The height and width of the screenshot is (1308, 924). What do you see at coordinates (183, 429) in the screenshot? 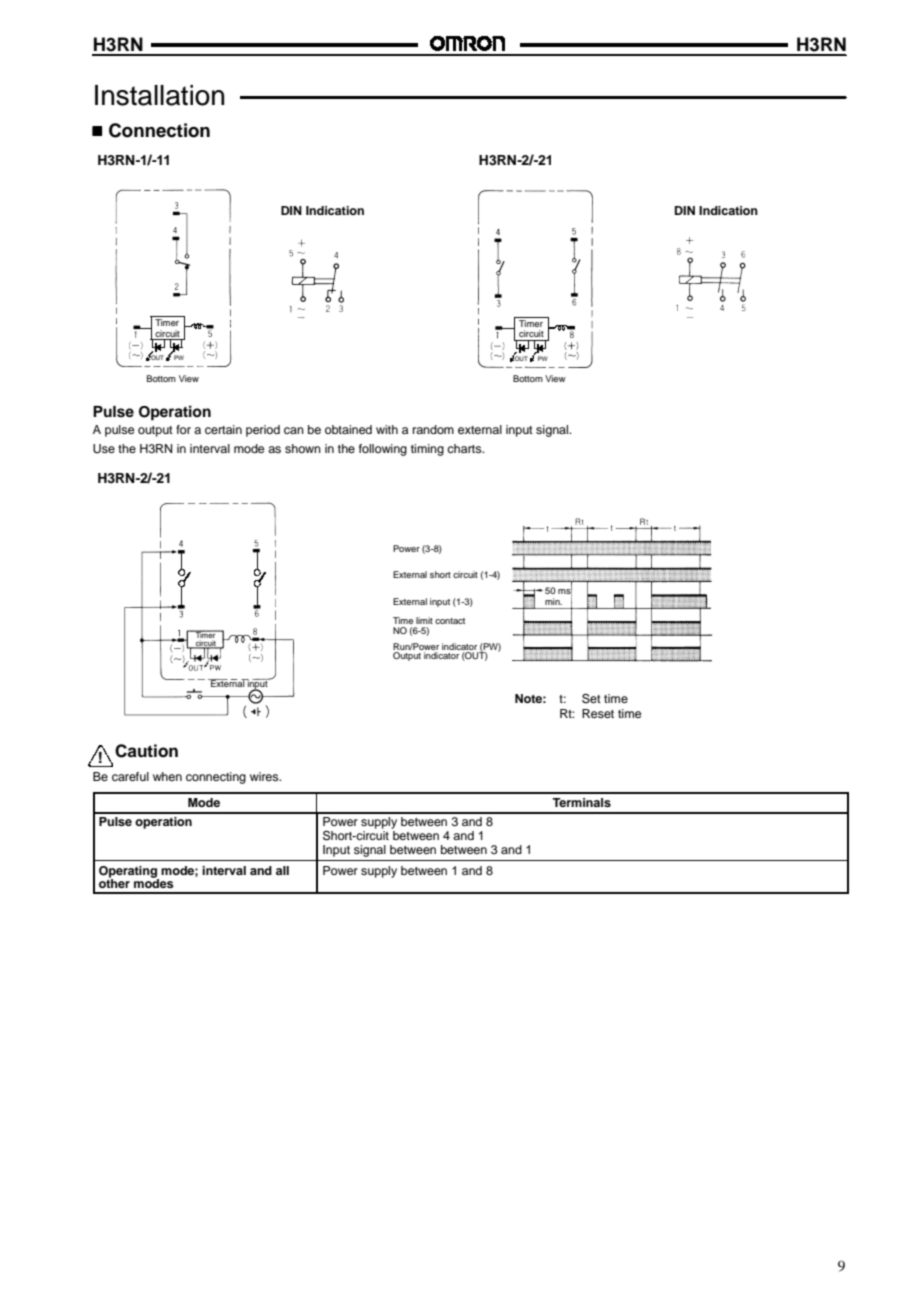
I see `for` at bounding box center [183, 429].
